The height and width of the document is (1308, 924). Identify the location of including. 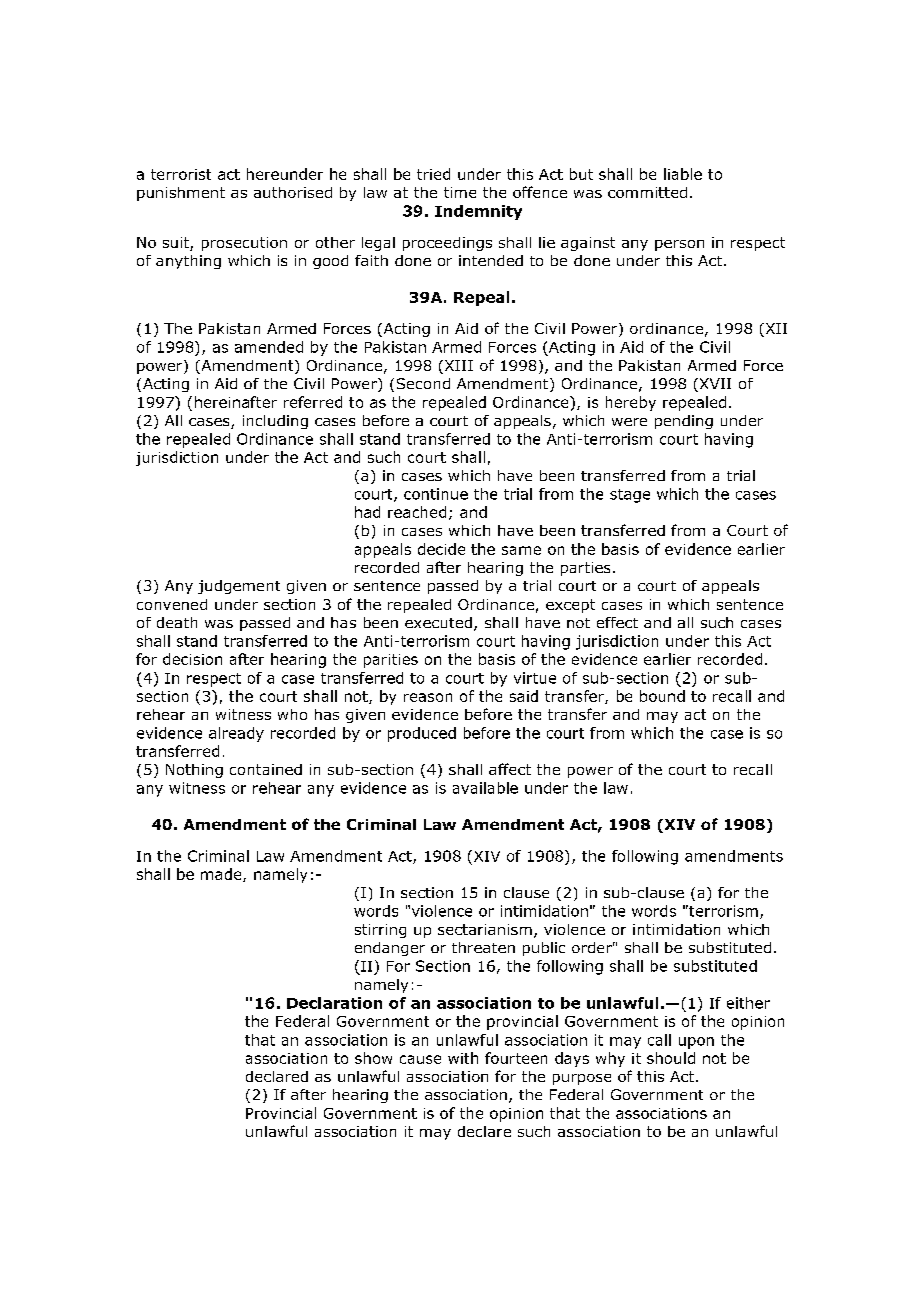
(275, 422).
